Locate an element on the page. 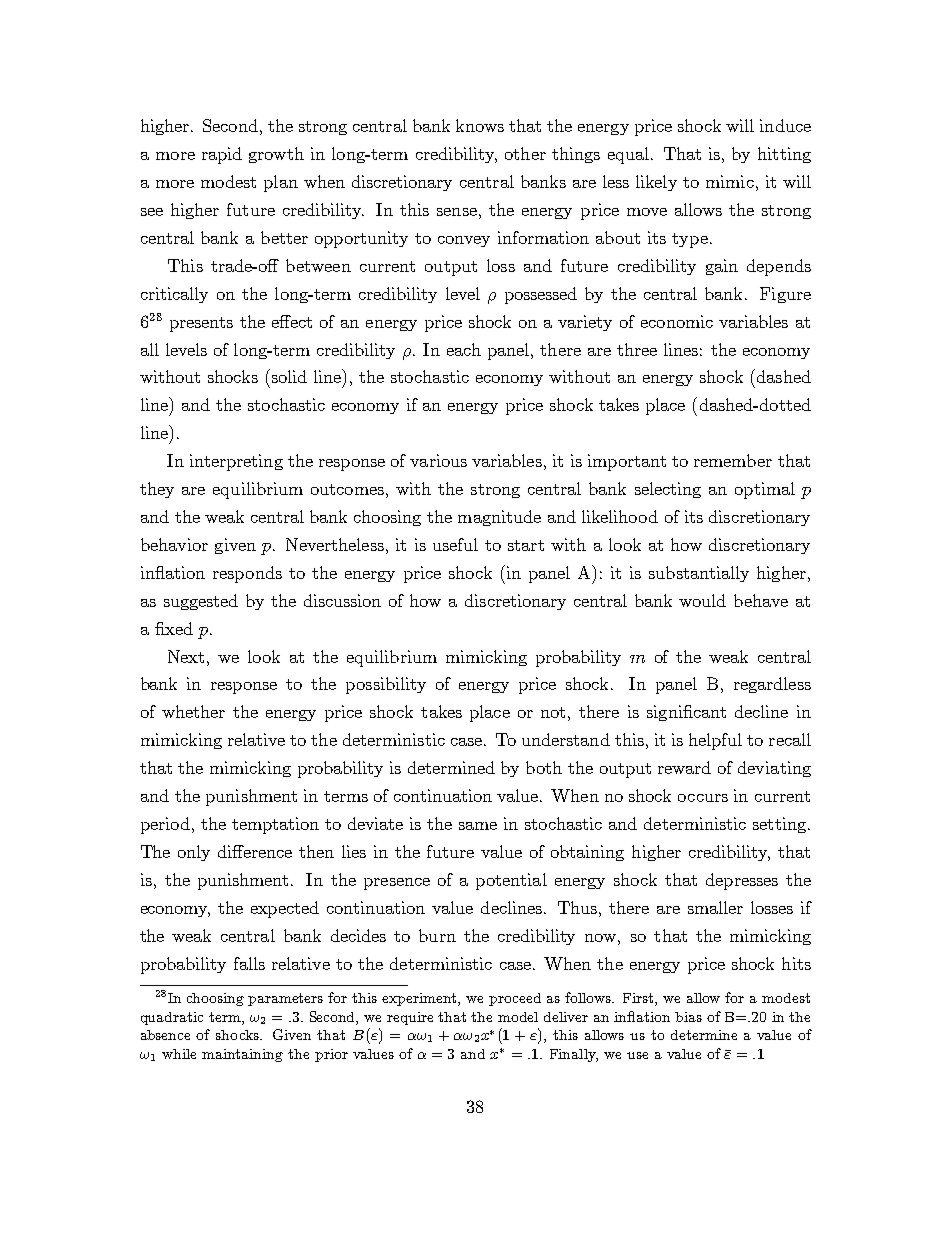 This document has width=952, height=1233. both is located at coordinates (544, 767).
